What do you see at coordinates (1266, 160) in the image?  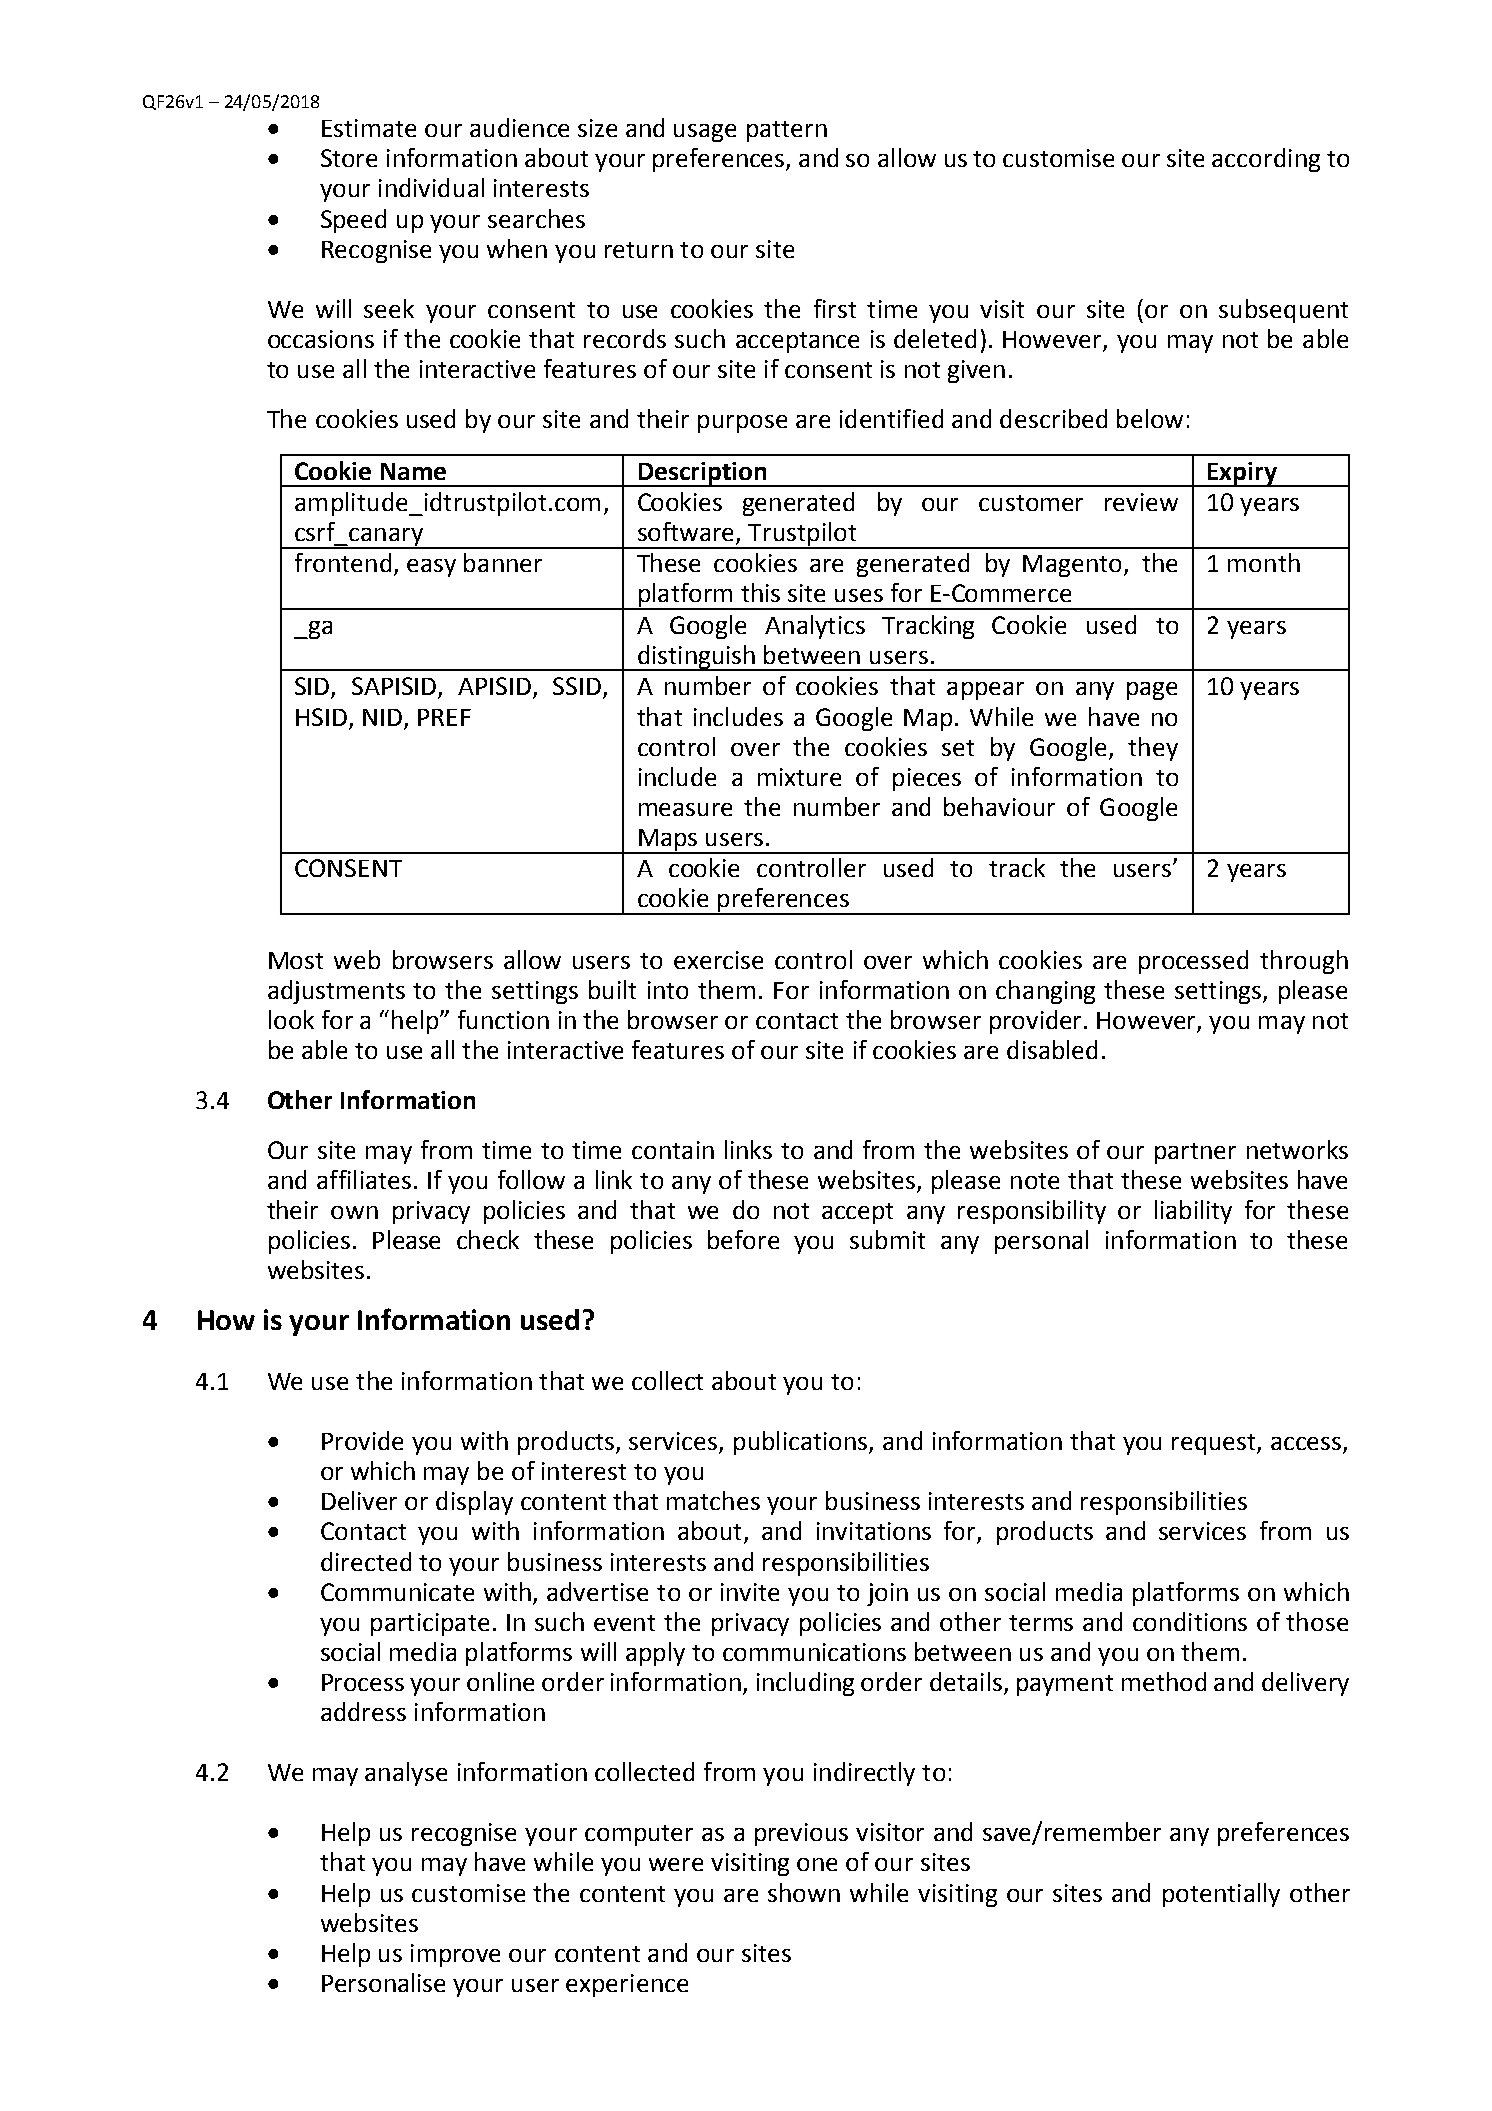 I see `according` at bounding box center [1266, 160].
